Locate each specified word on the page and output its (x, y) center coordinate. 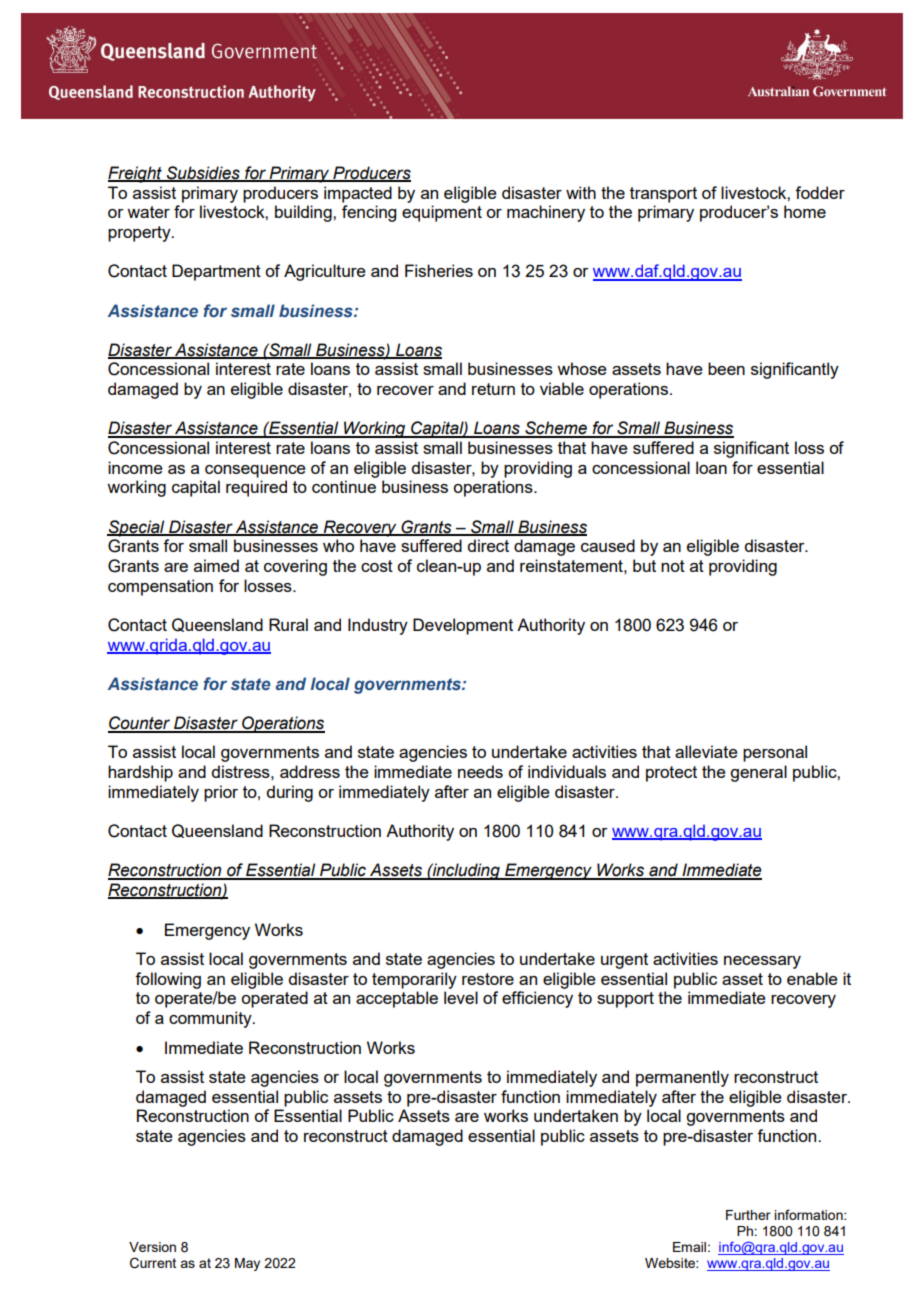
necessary (762, 962)
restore (488, 979)
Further (748, 1215)
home (805, 211)
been (726, 368)
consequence (255, 471)
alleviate (706, 751)
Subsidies (203, 174)
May (247, 1264)
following (168, 980)
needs (480, 771)
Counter (140, 724)
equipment (442, 213)
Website (671, 1263)
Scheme (556, 429)
